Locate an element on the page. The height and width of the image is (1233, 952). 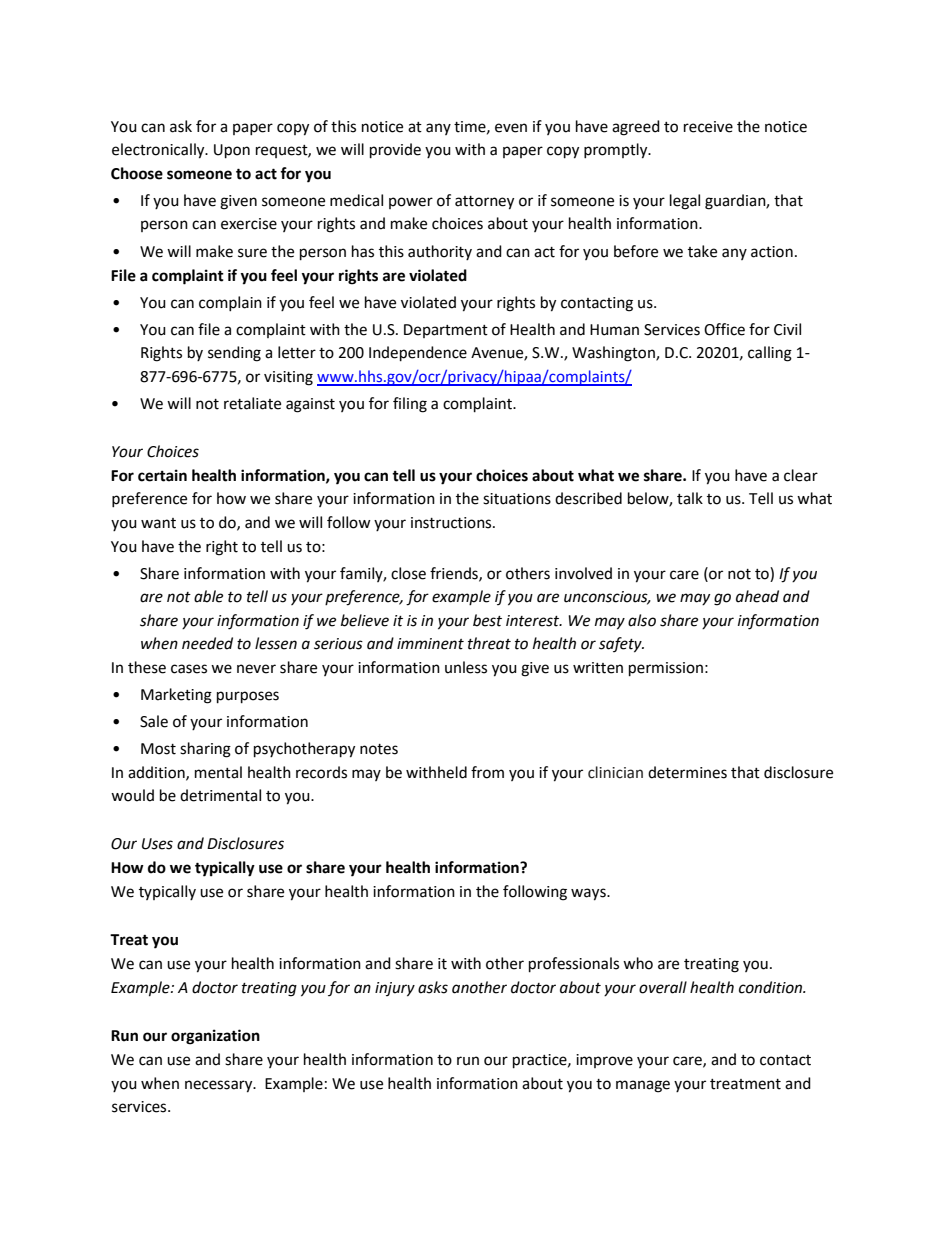
talk is located at coordinates (690, 498).
